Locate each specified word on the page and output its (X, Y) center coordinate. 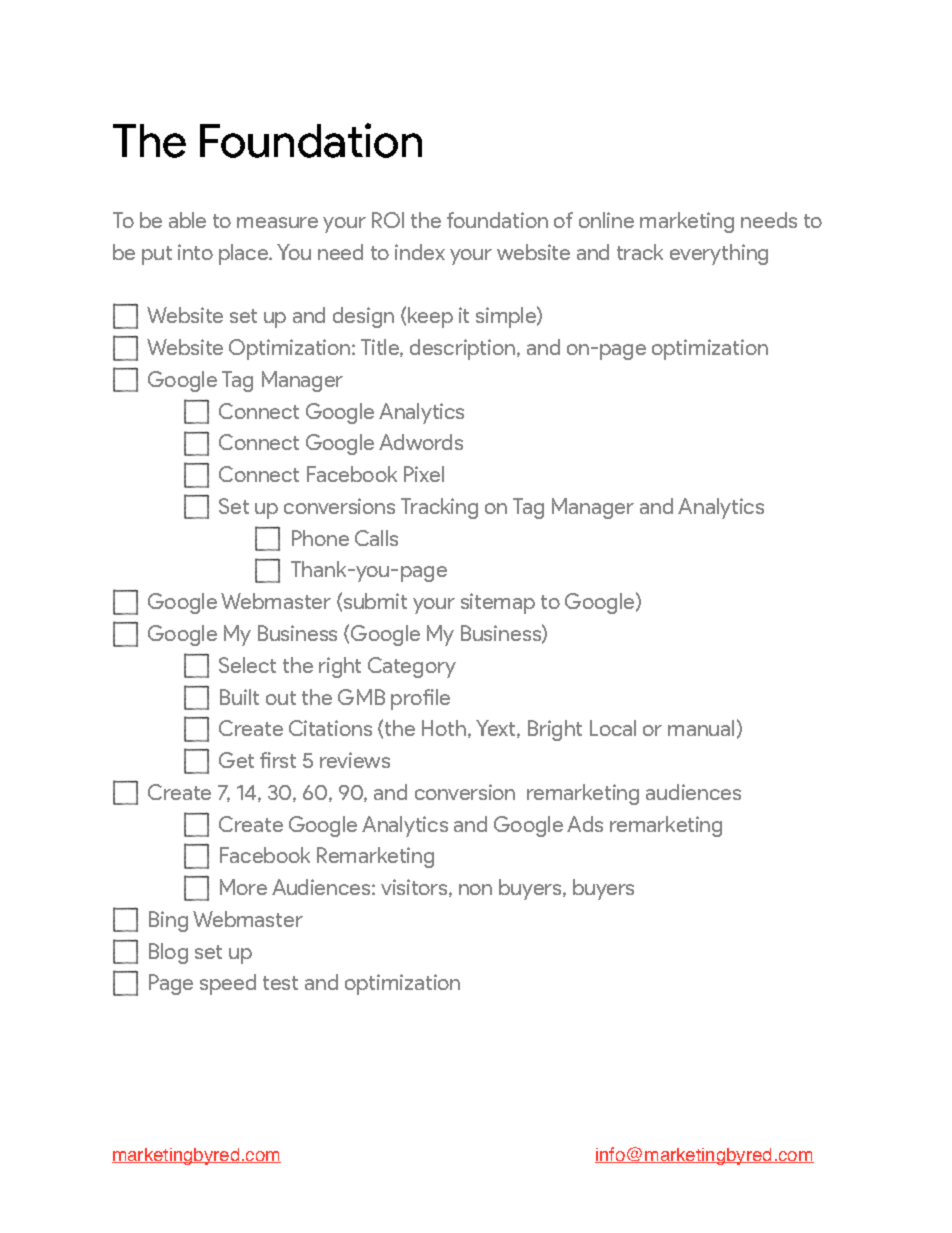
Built (239, 697)
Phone (320, 538)
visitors (415, 888)
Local (613, 728)
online (606, 220)
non (475, 889)
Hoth (445, 729)
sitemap (498, 603)
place (245, 254)
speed (228, 984)
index (420, 252)
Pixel (424, 474)
